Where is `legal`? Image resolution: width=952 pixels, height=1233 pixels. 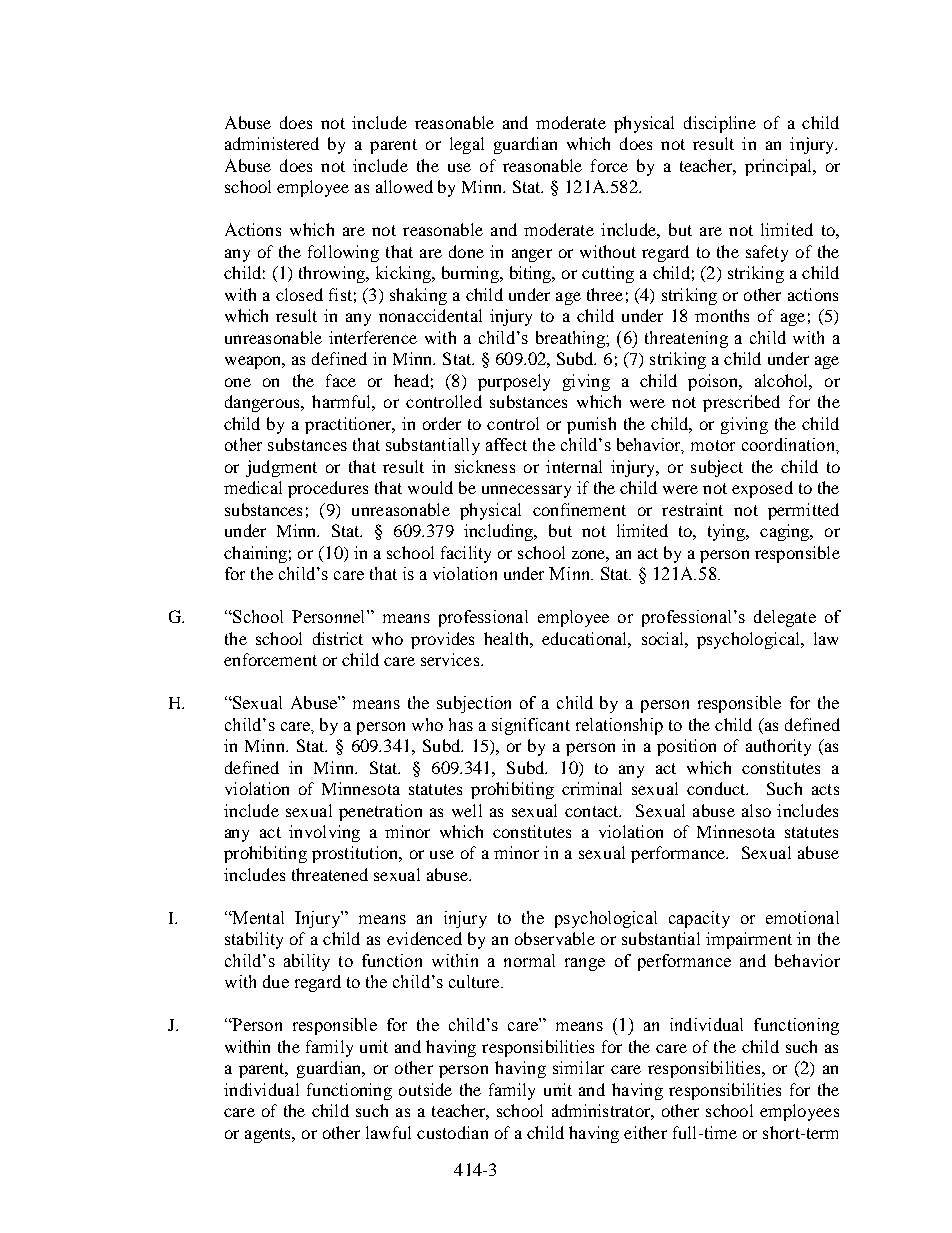 legal is located at coordinates (467, 145).
